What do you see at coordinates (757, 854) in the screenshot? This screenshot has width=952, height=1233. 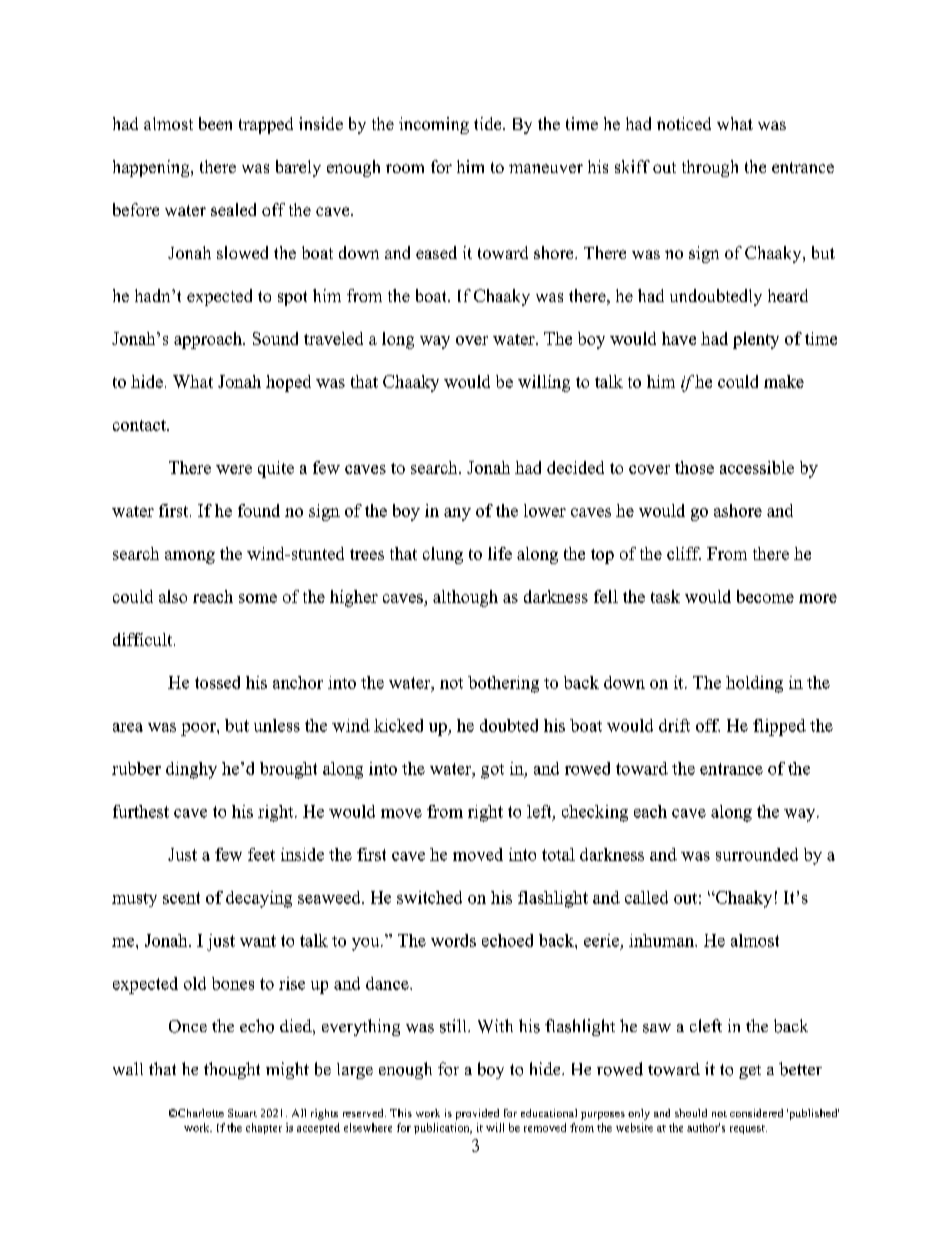 I see `surrounded` at bounding box center [757, 854].
